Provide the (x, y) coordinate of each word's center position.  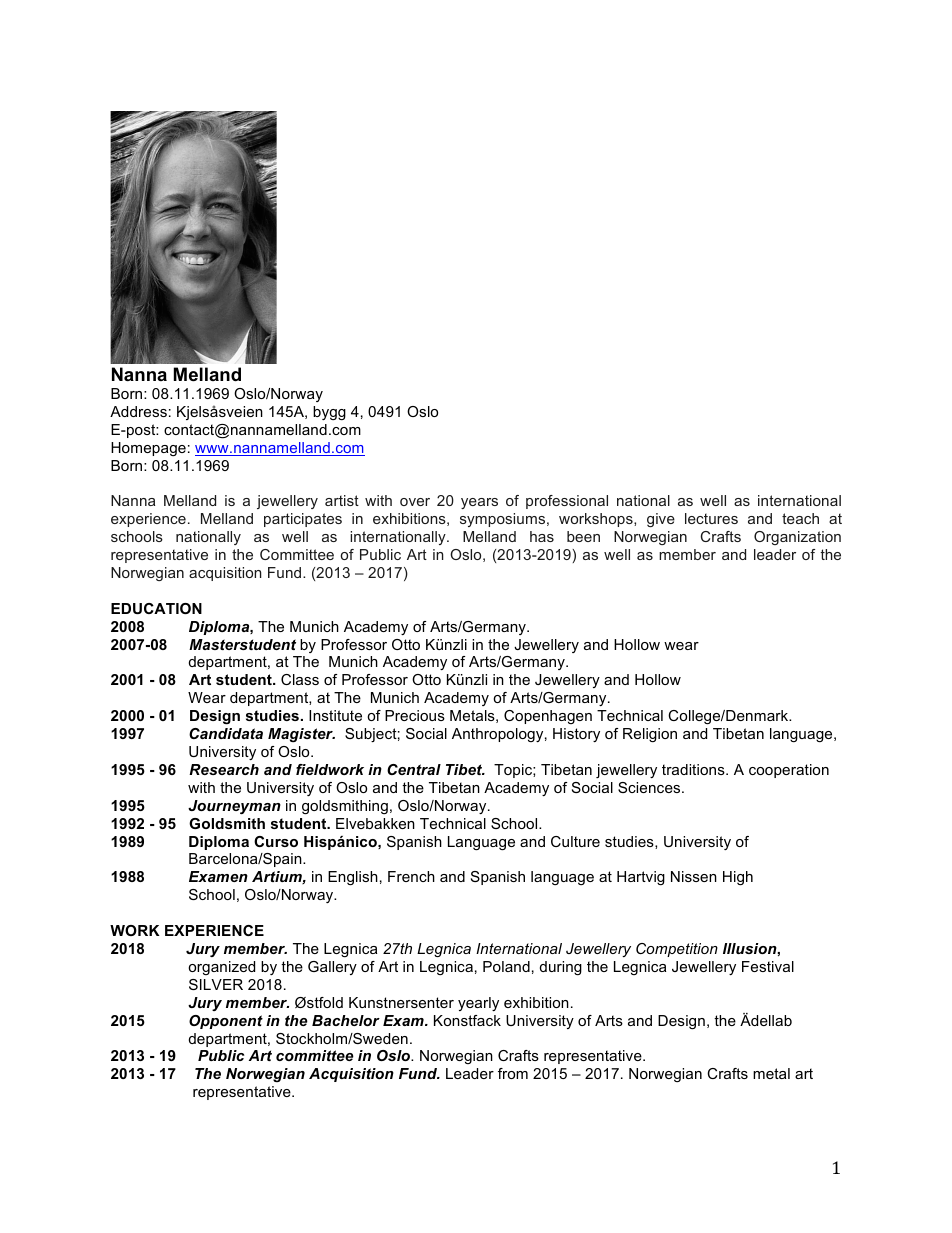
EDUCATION (156, 608)
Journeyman (234, 807)
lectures (711, 518)
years (479, 503)
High (738, 878)
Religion (650, 735)
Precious (415, 715)
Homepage (148, 449)
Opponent (226, 1022)
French (411, 876)
